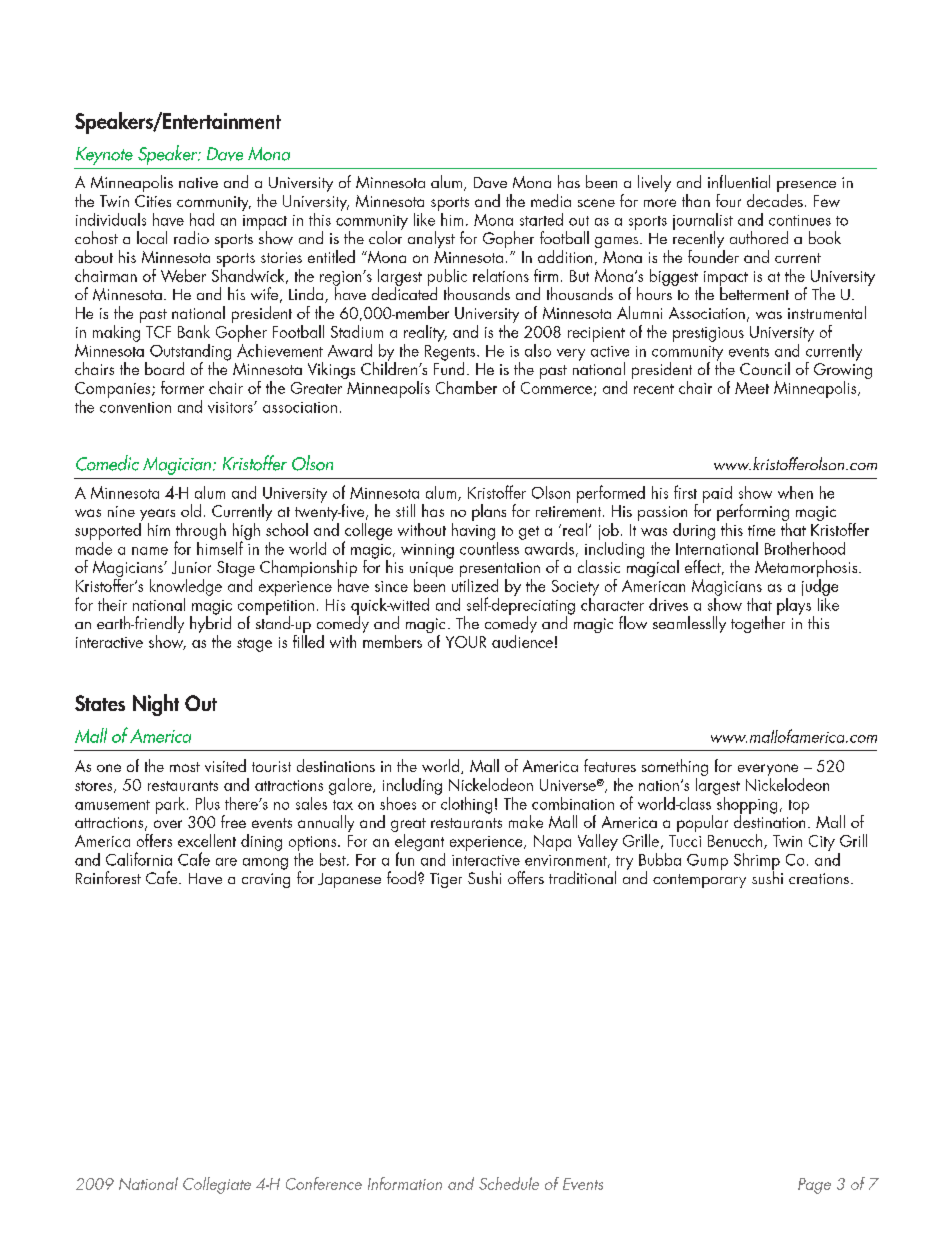 Image resolution: width=952 pixels, height=1233 pixels. I want to click on plans, so click(489, 512).
